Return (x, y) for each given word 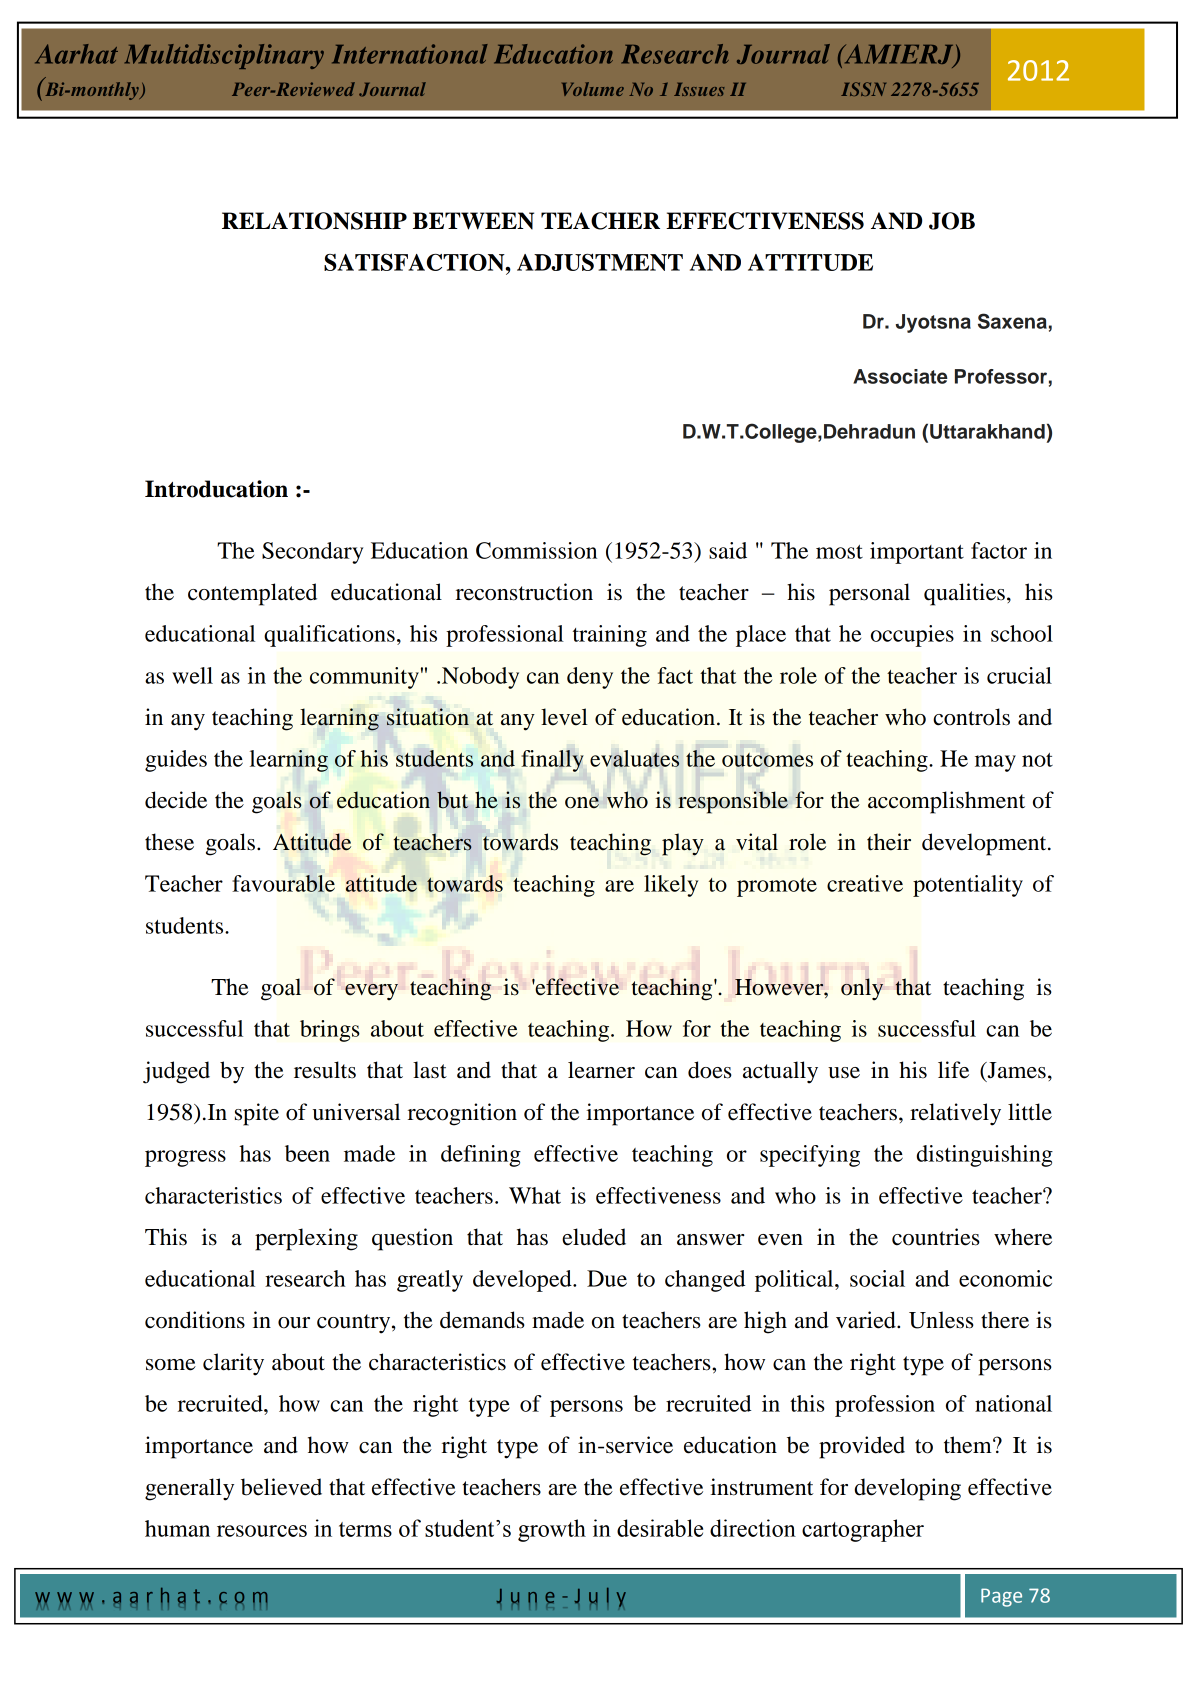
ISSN (863, 89)
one (582, 803)
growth (552, 1530)
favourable (283, 883)
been (307, 1153)
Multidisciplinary (224, 56)
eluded (594, 1237)
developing (908, 1489)
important (917, 553)
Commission (536, 550)
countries (936, 1237)
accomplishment (946, 802)
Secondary (312, 553)
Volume (593, 89)
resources (262, 1531)
